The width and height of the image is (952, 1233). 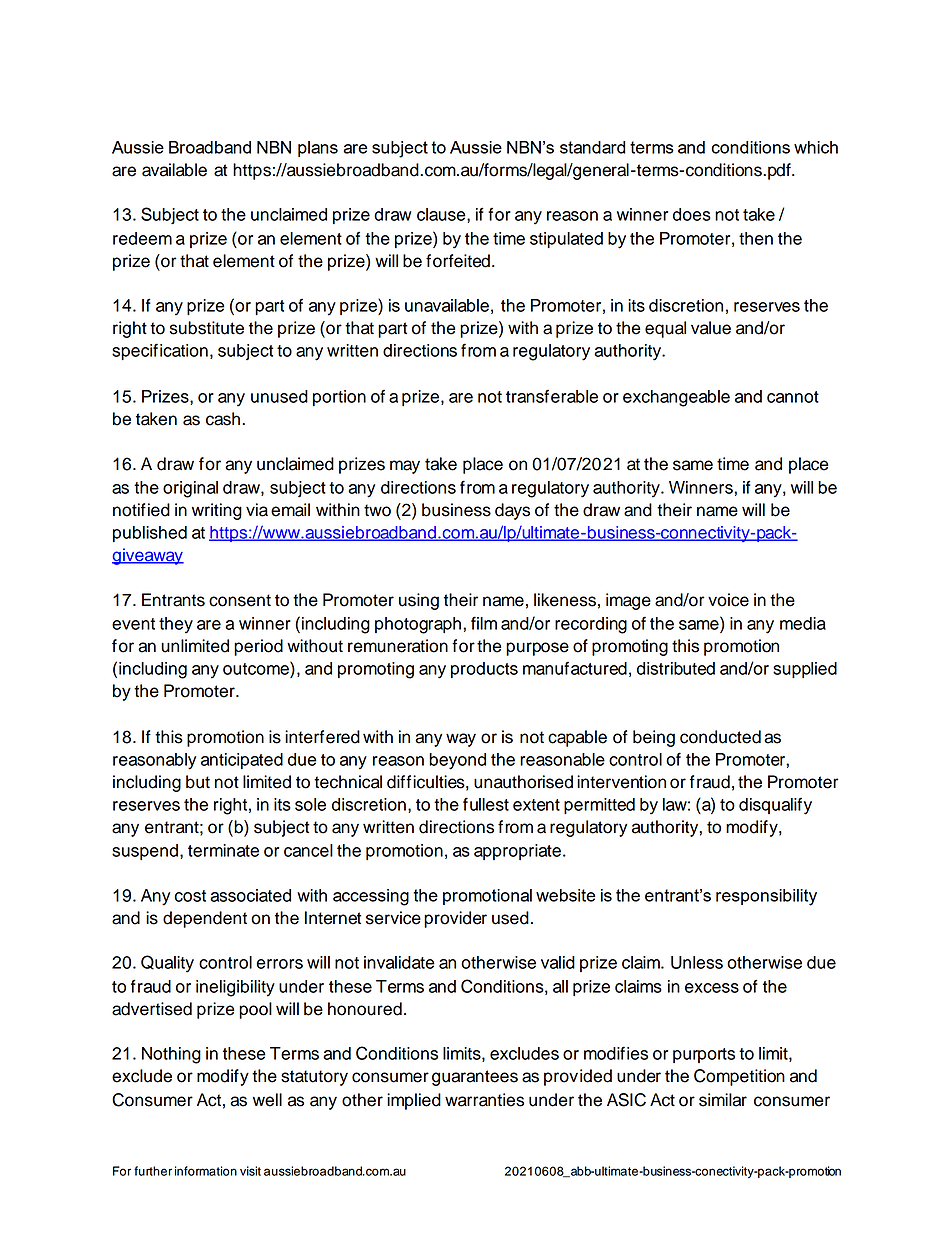 I want to click on clause, so click(x=442, y=214).
